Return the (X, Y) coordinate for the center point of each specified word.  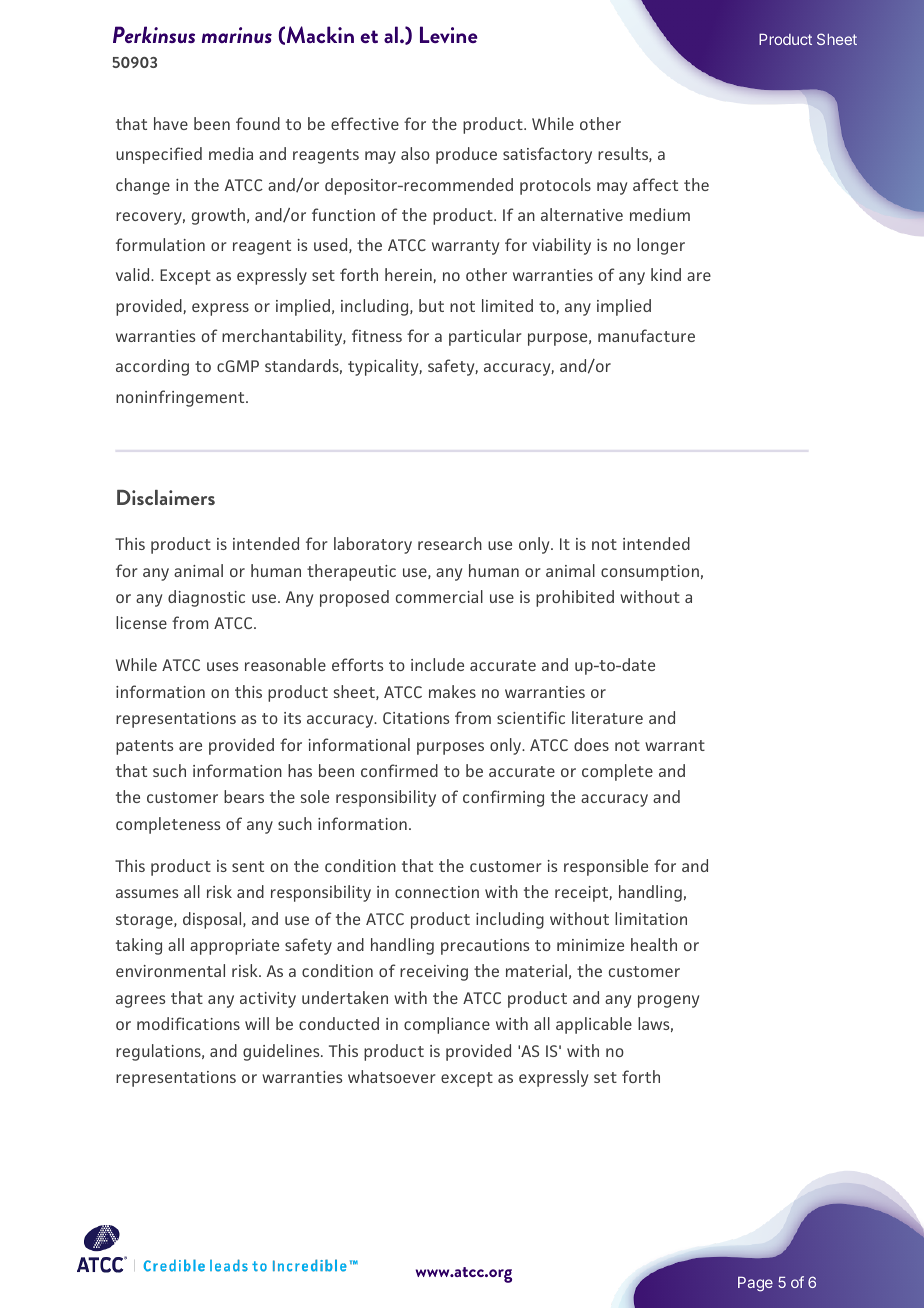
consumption (650, 573)
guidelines (282, 1052)
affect (655, 184)
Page (755, 1284)
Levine (449, 34)
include (437, 664)
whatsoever (392, 1076)
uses (222, 666)
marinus (237, 35)
